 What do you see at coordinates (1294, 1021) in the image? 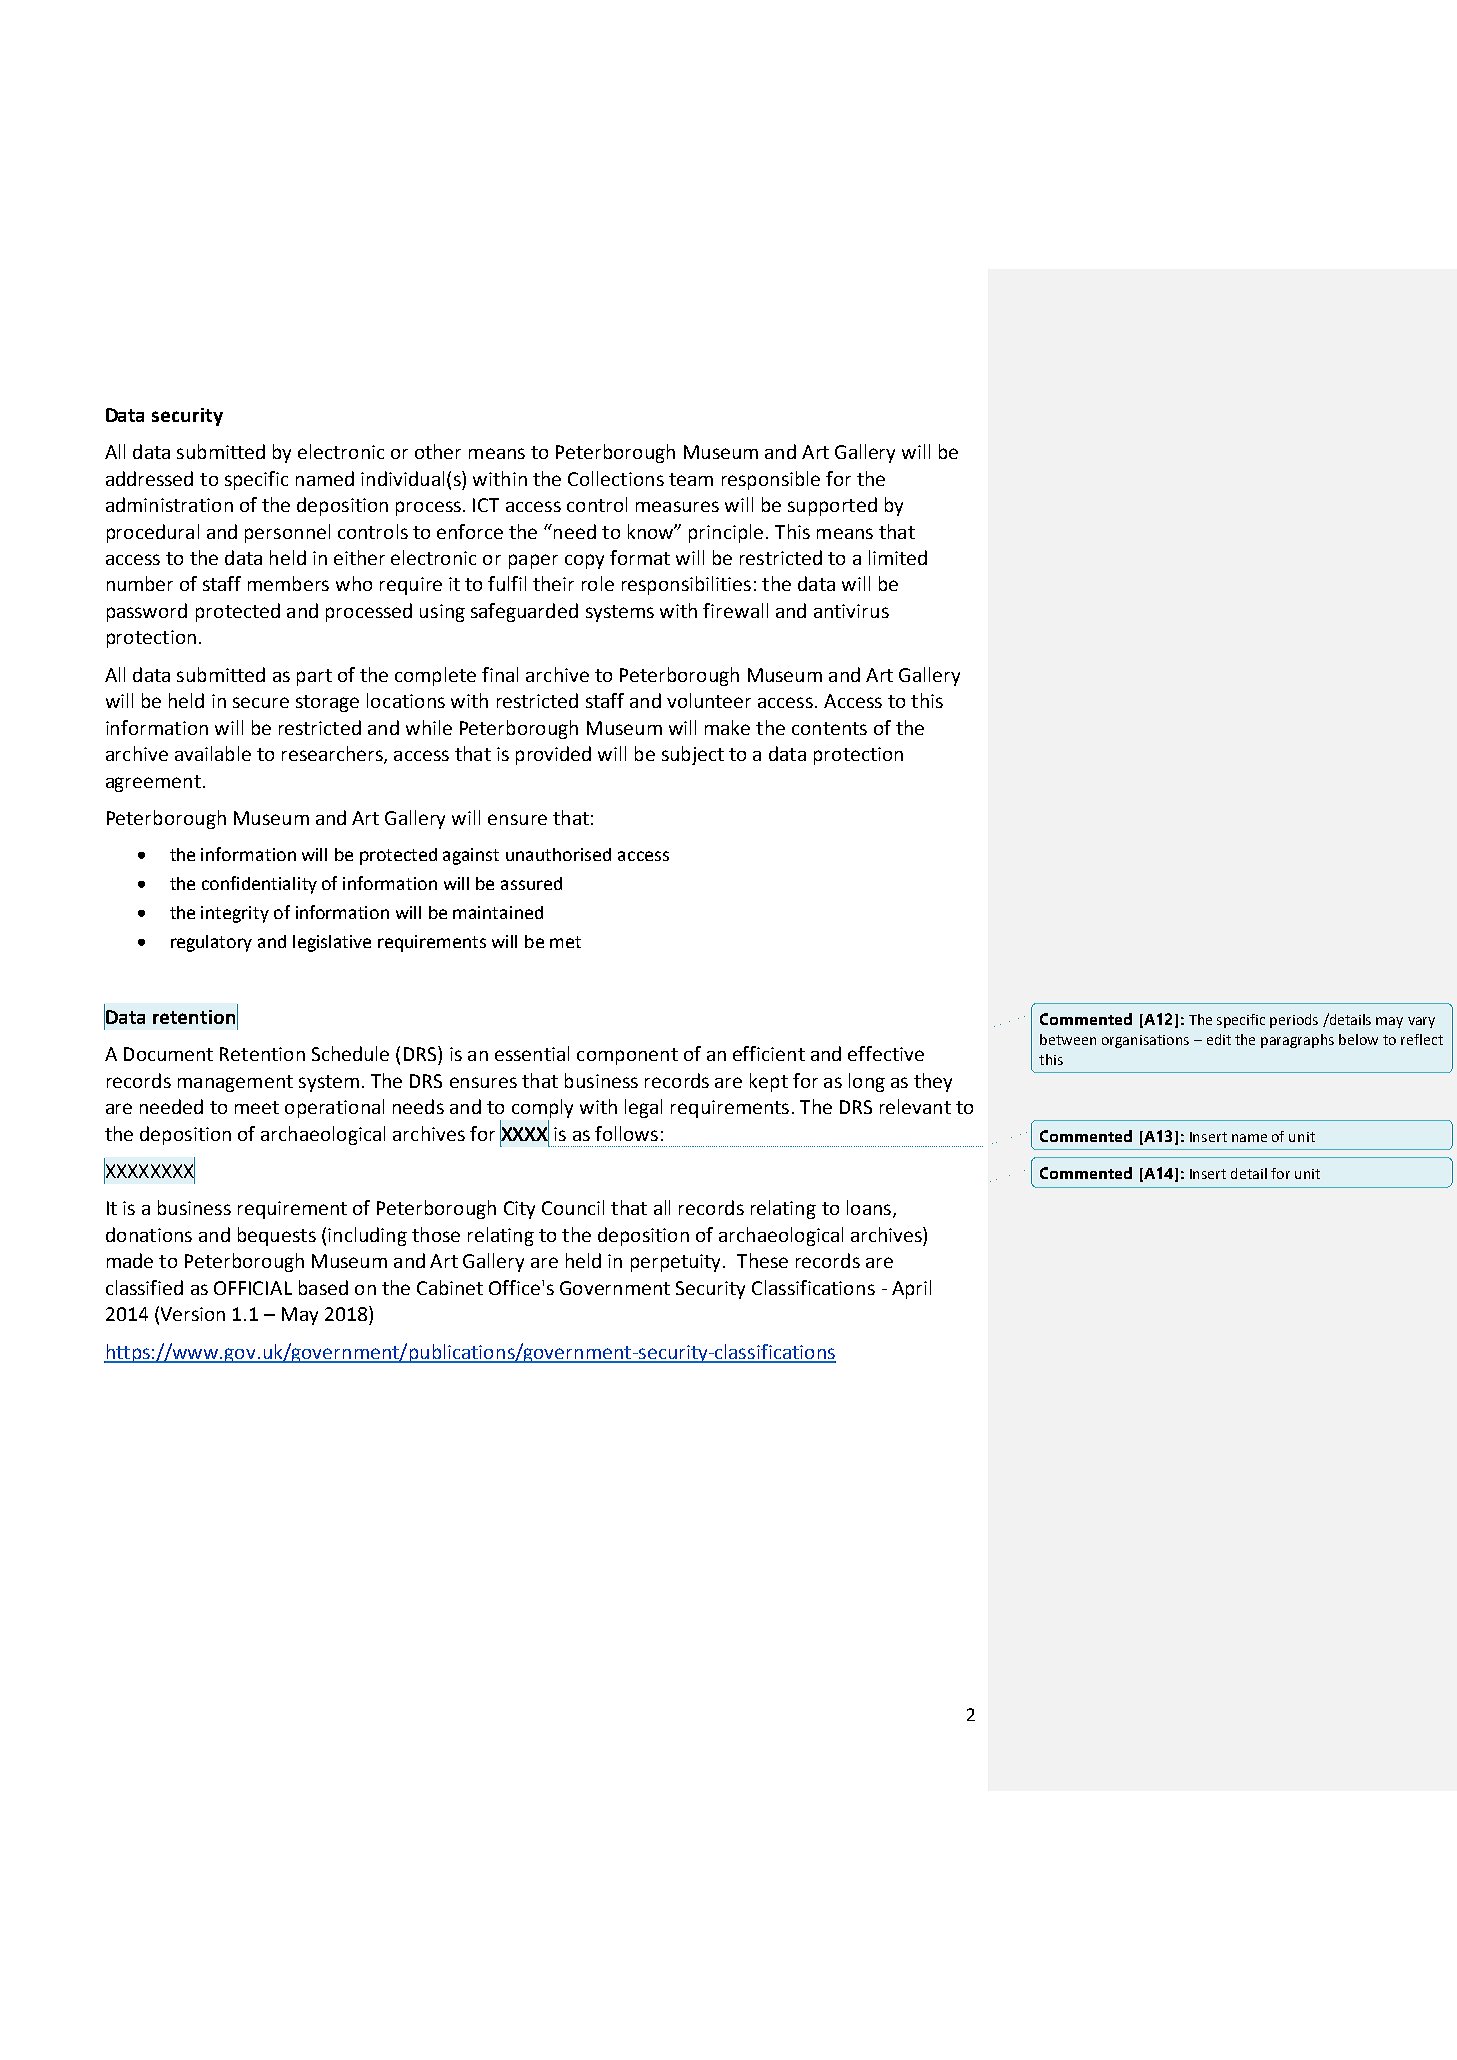
I see `periods` at bounding box center [1294, 1021].
